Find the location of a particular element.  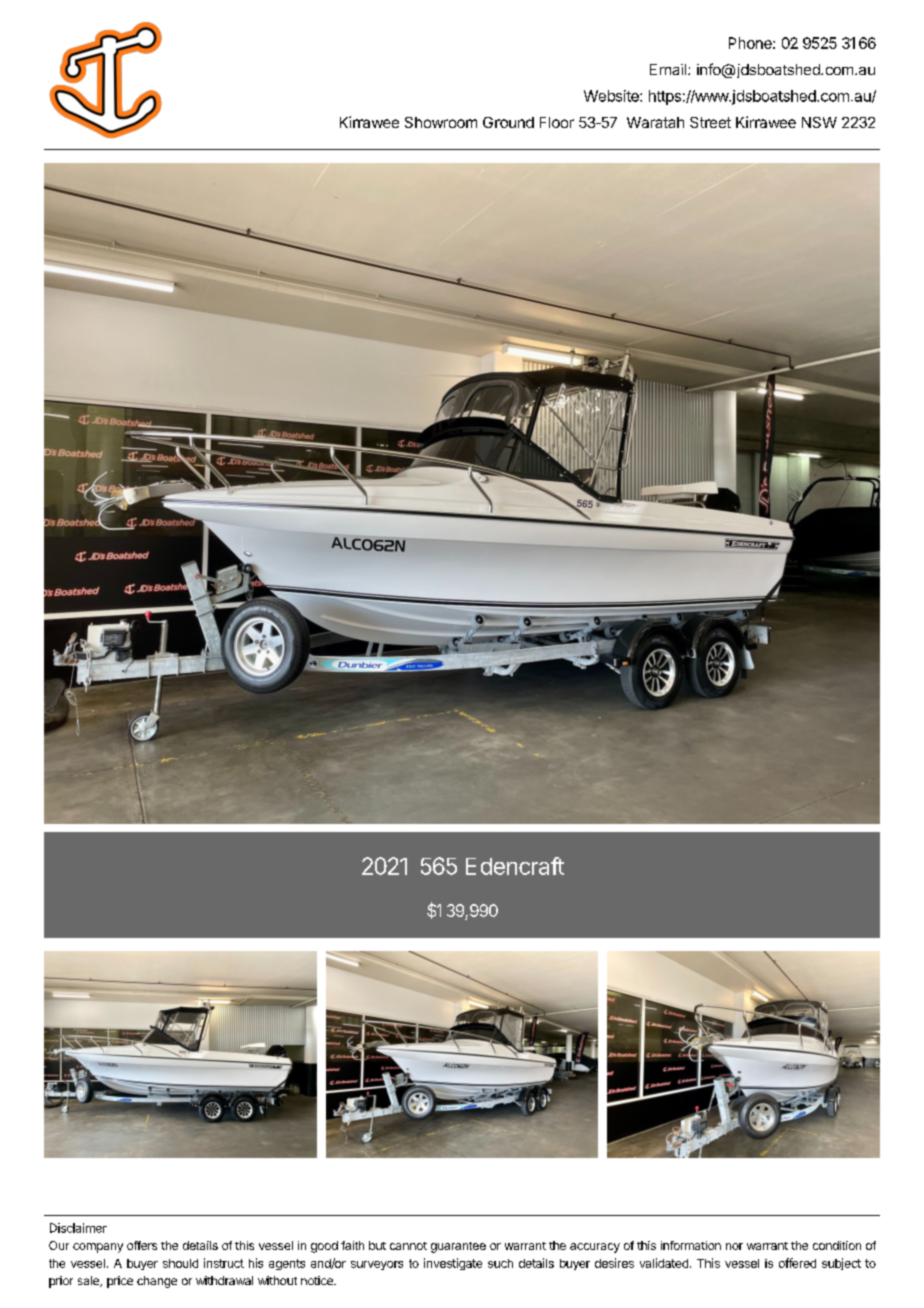

cannot is located at coordinates (408, 1246).
